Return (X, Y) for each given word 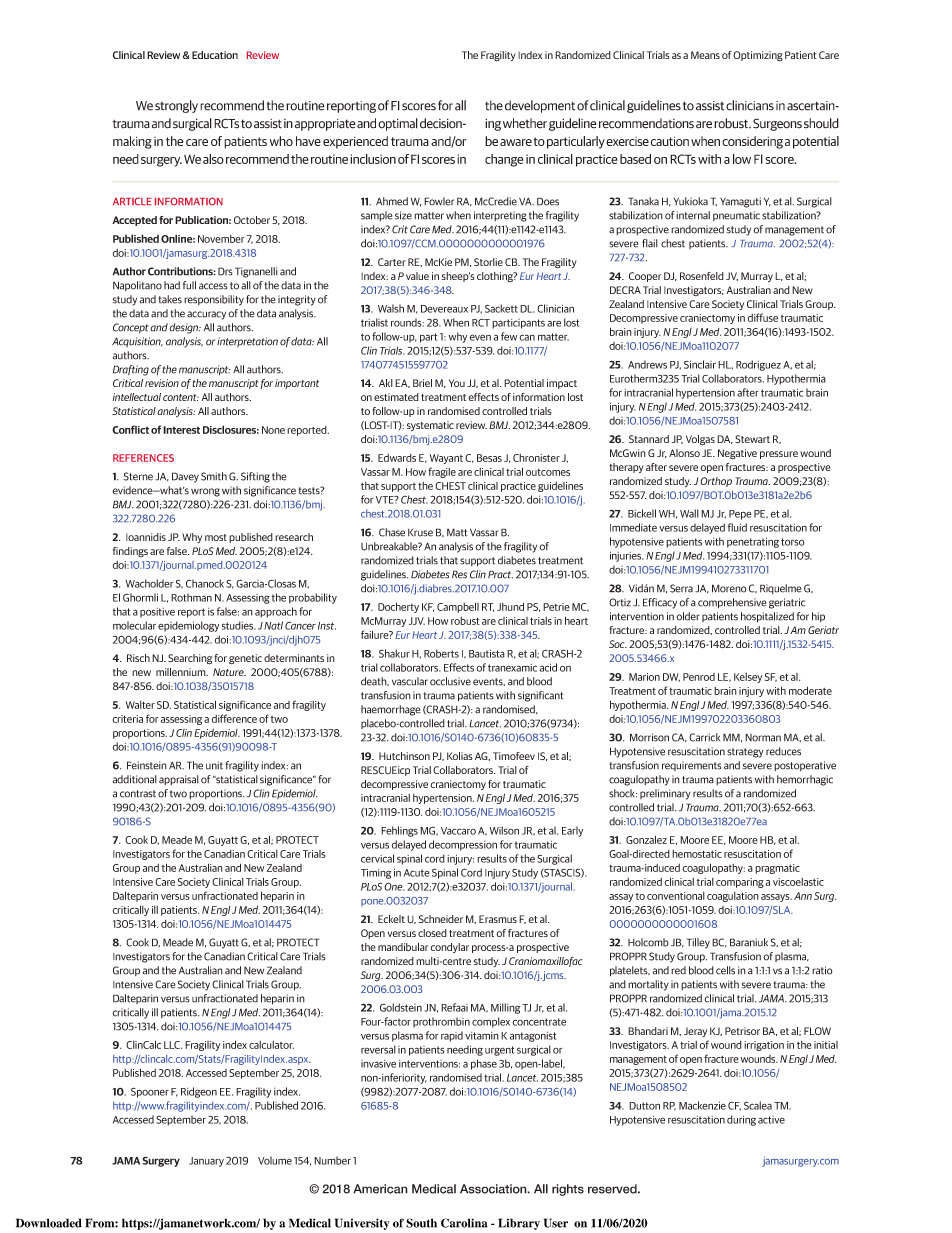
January (206, 1162)
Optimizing (758, 56)
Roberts (441, 653)
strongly (176, 106)
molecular (134, 625)
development (540, 106)
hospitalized (767, 617)
